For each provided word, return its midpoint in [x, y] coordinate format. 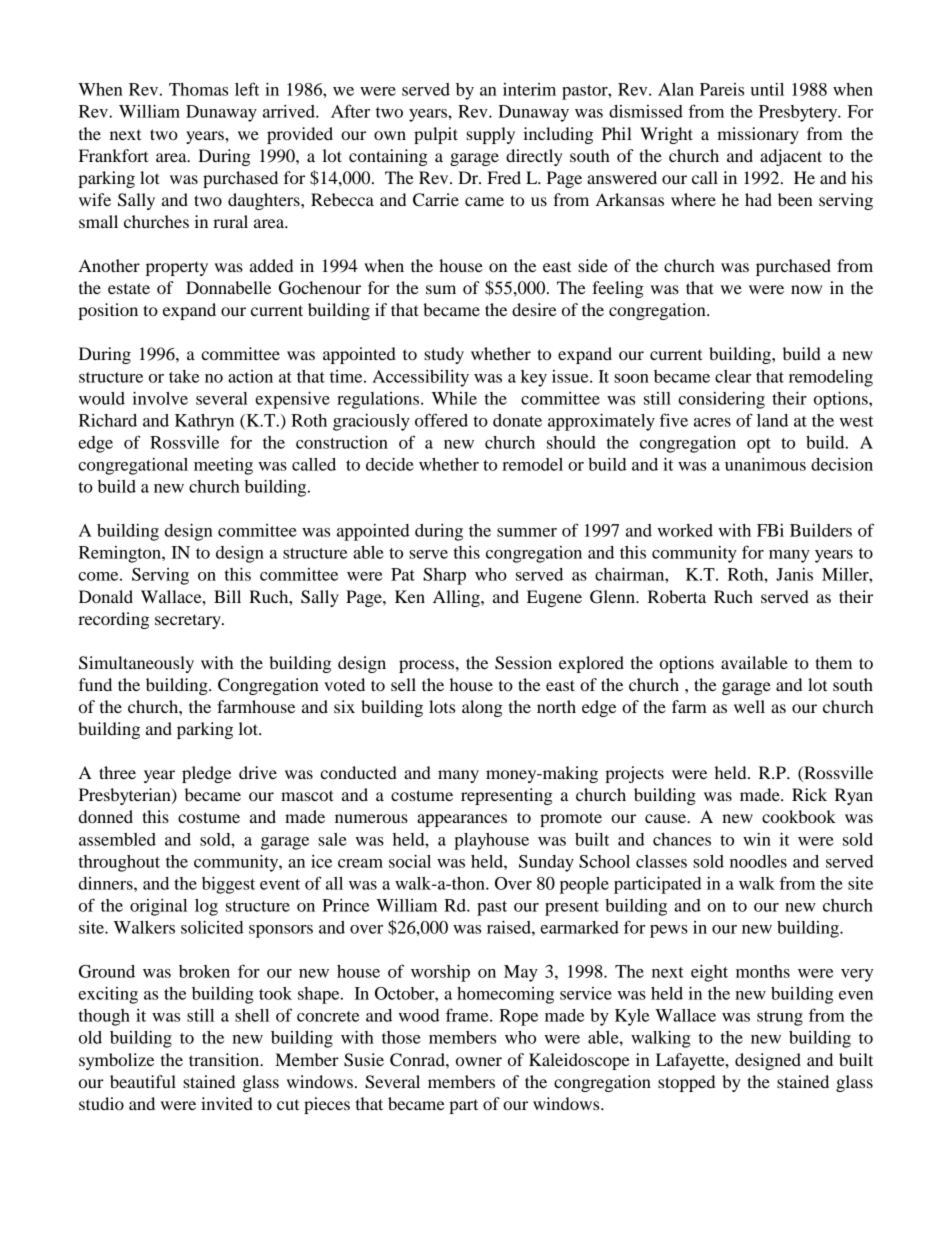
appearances [462, 820]
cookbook [799, 816]
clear [733, 376]
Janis [794, 574]
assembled [117, 839]
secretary [189, 621]
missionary [758, 135]
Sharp [444, 576]
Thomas [198, 89]
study [444, 355]
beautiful [143, 1081]
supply [490, 135]
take [184, 376]
